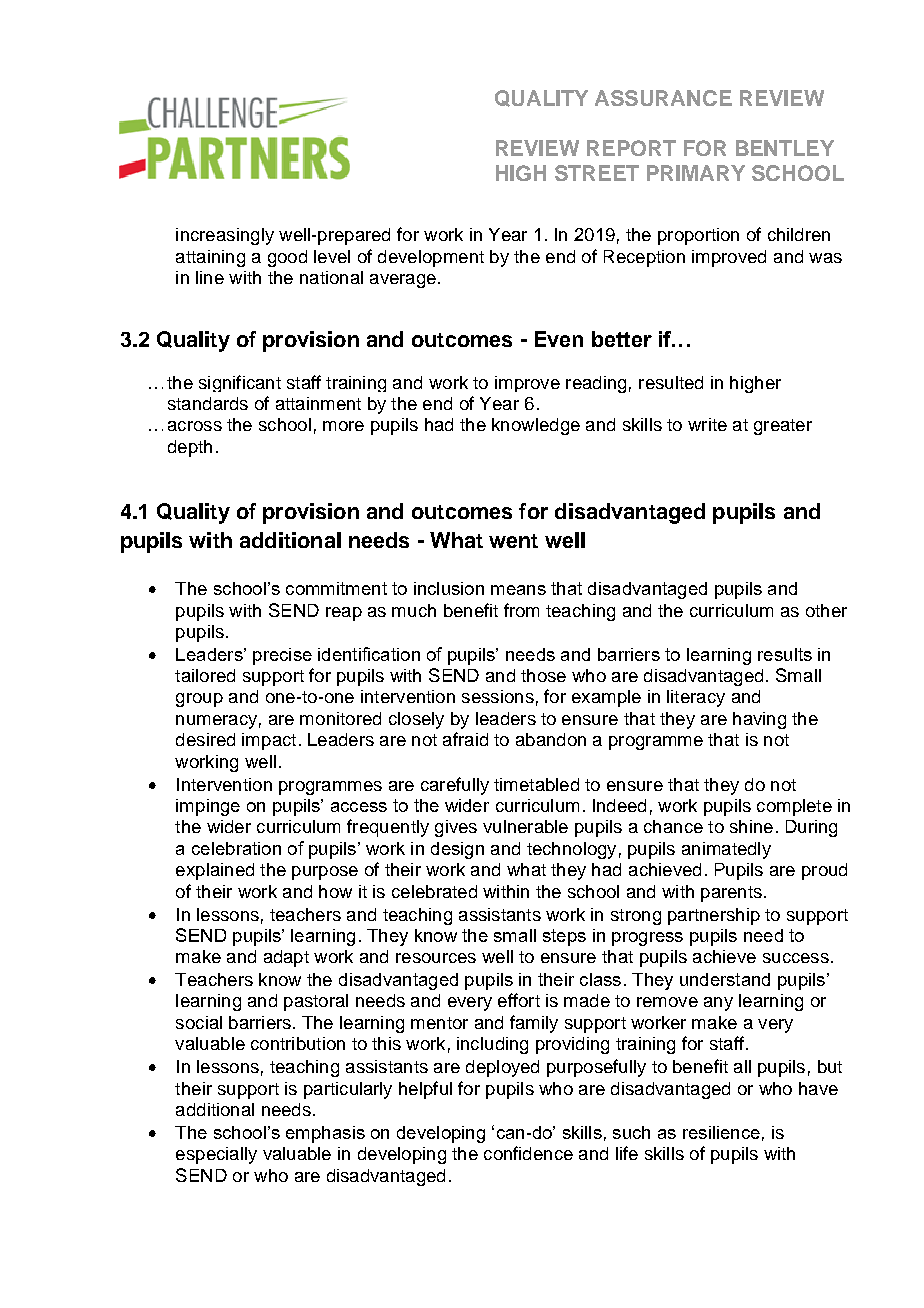  What do you see at coordinates (236, 848) in the screenshot?
I see `celebration` at bounding box center [236, 848].
